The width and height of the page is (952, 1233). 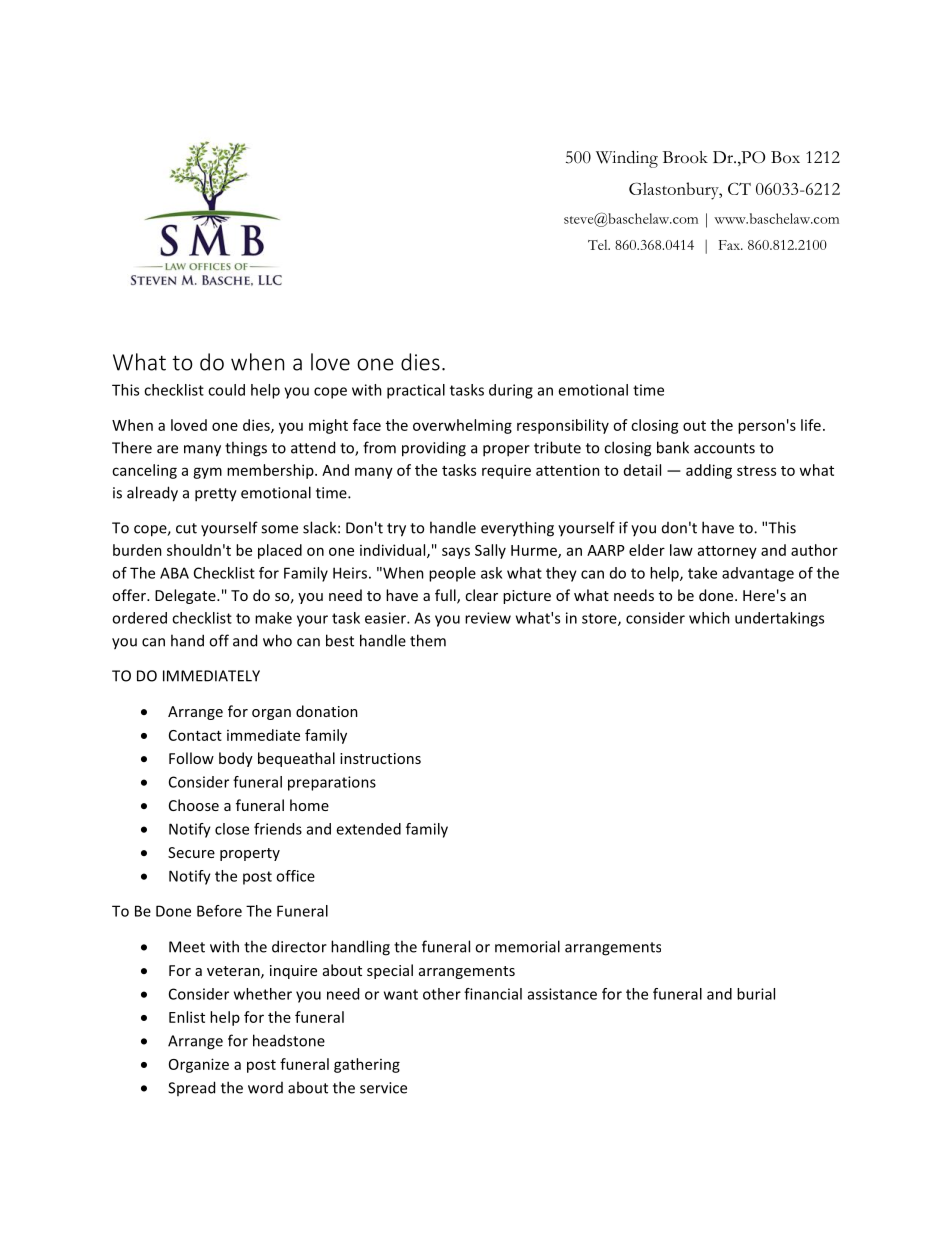 I want to click on instructions, so click(x=380, y=758).
